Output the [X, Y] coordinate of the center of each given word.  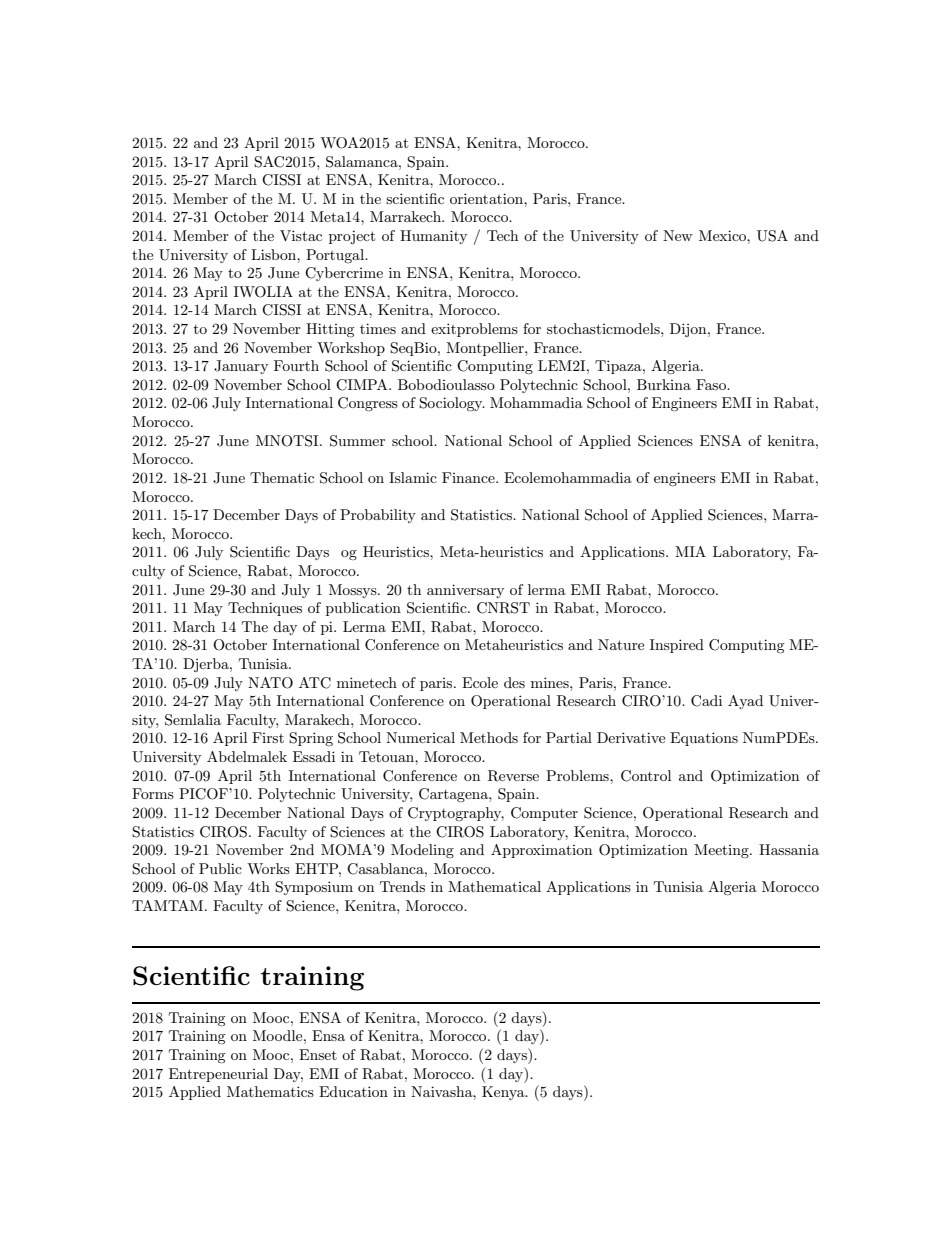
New [677, 235]
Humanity [433, 237]
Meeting [722, 851]
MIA [690, 551]
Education [353, 1091]
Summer [357, 441]
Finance [469, 477]
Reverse [513, 776]
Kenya [504, 1093]
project [352, 237]
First [268, 737]
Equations [704, 739]
